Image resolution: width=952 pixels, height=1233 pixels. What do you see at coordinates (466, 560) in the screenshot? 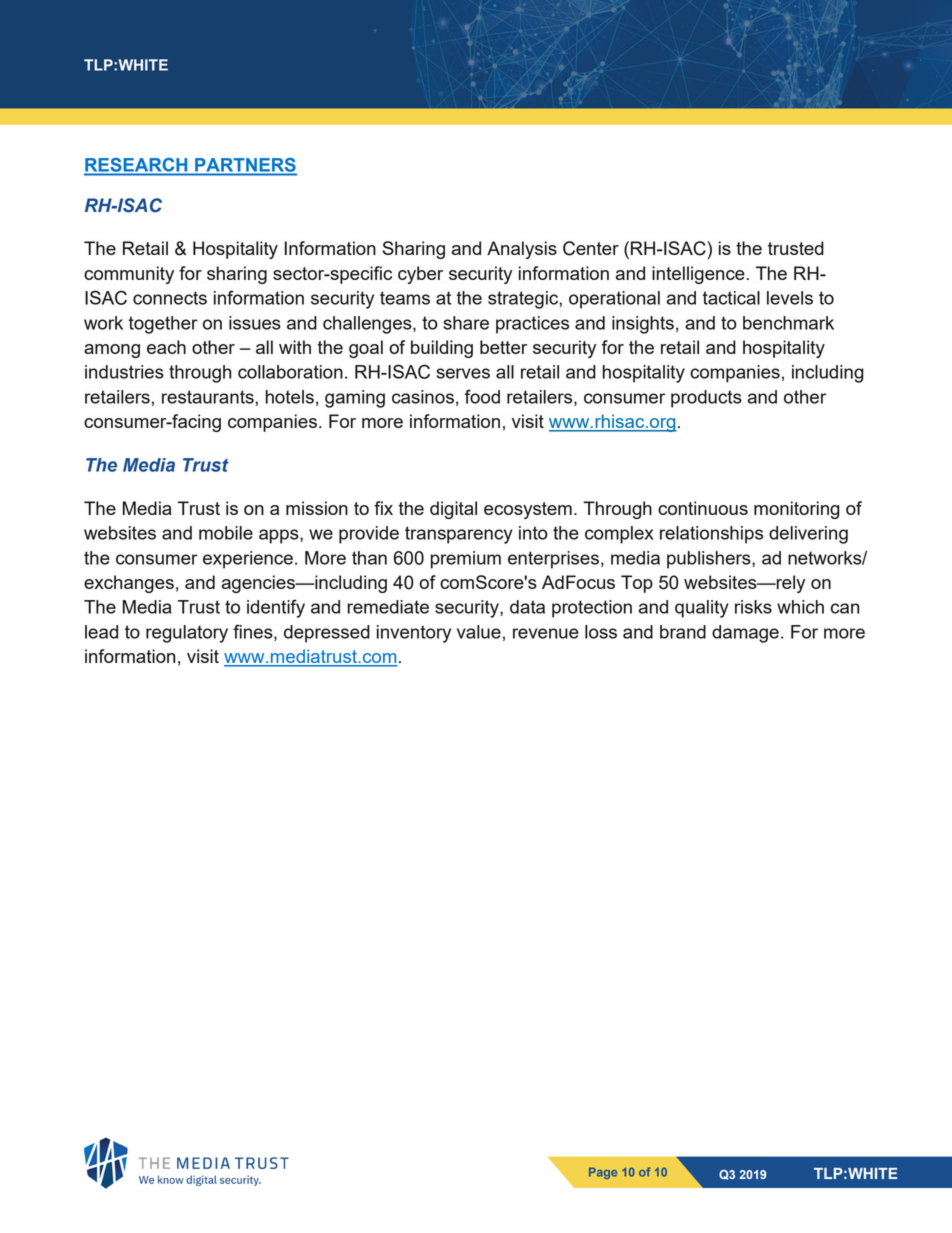
I see `premium` at bounding box center [466, 560].
